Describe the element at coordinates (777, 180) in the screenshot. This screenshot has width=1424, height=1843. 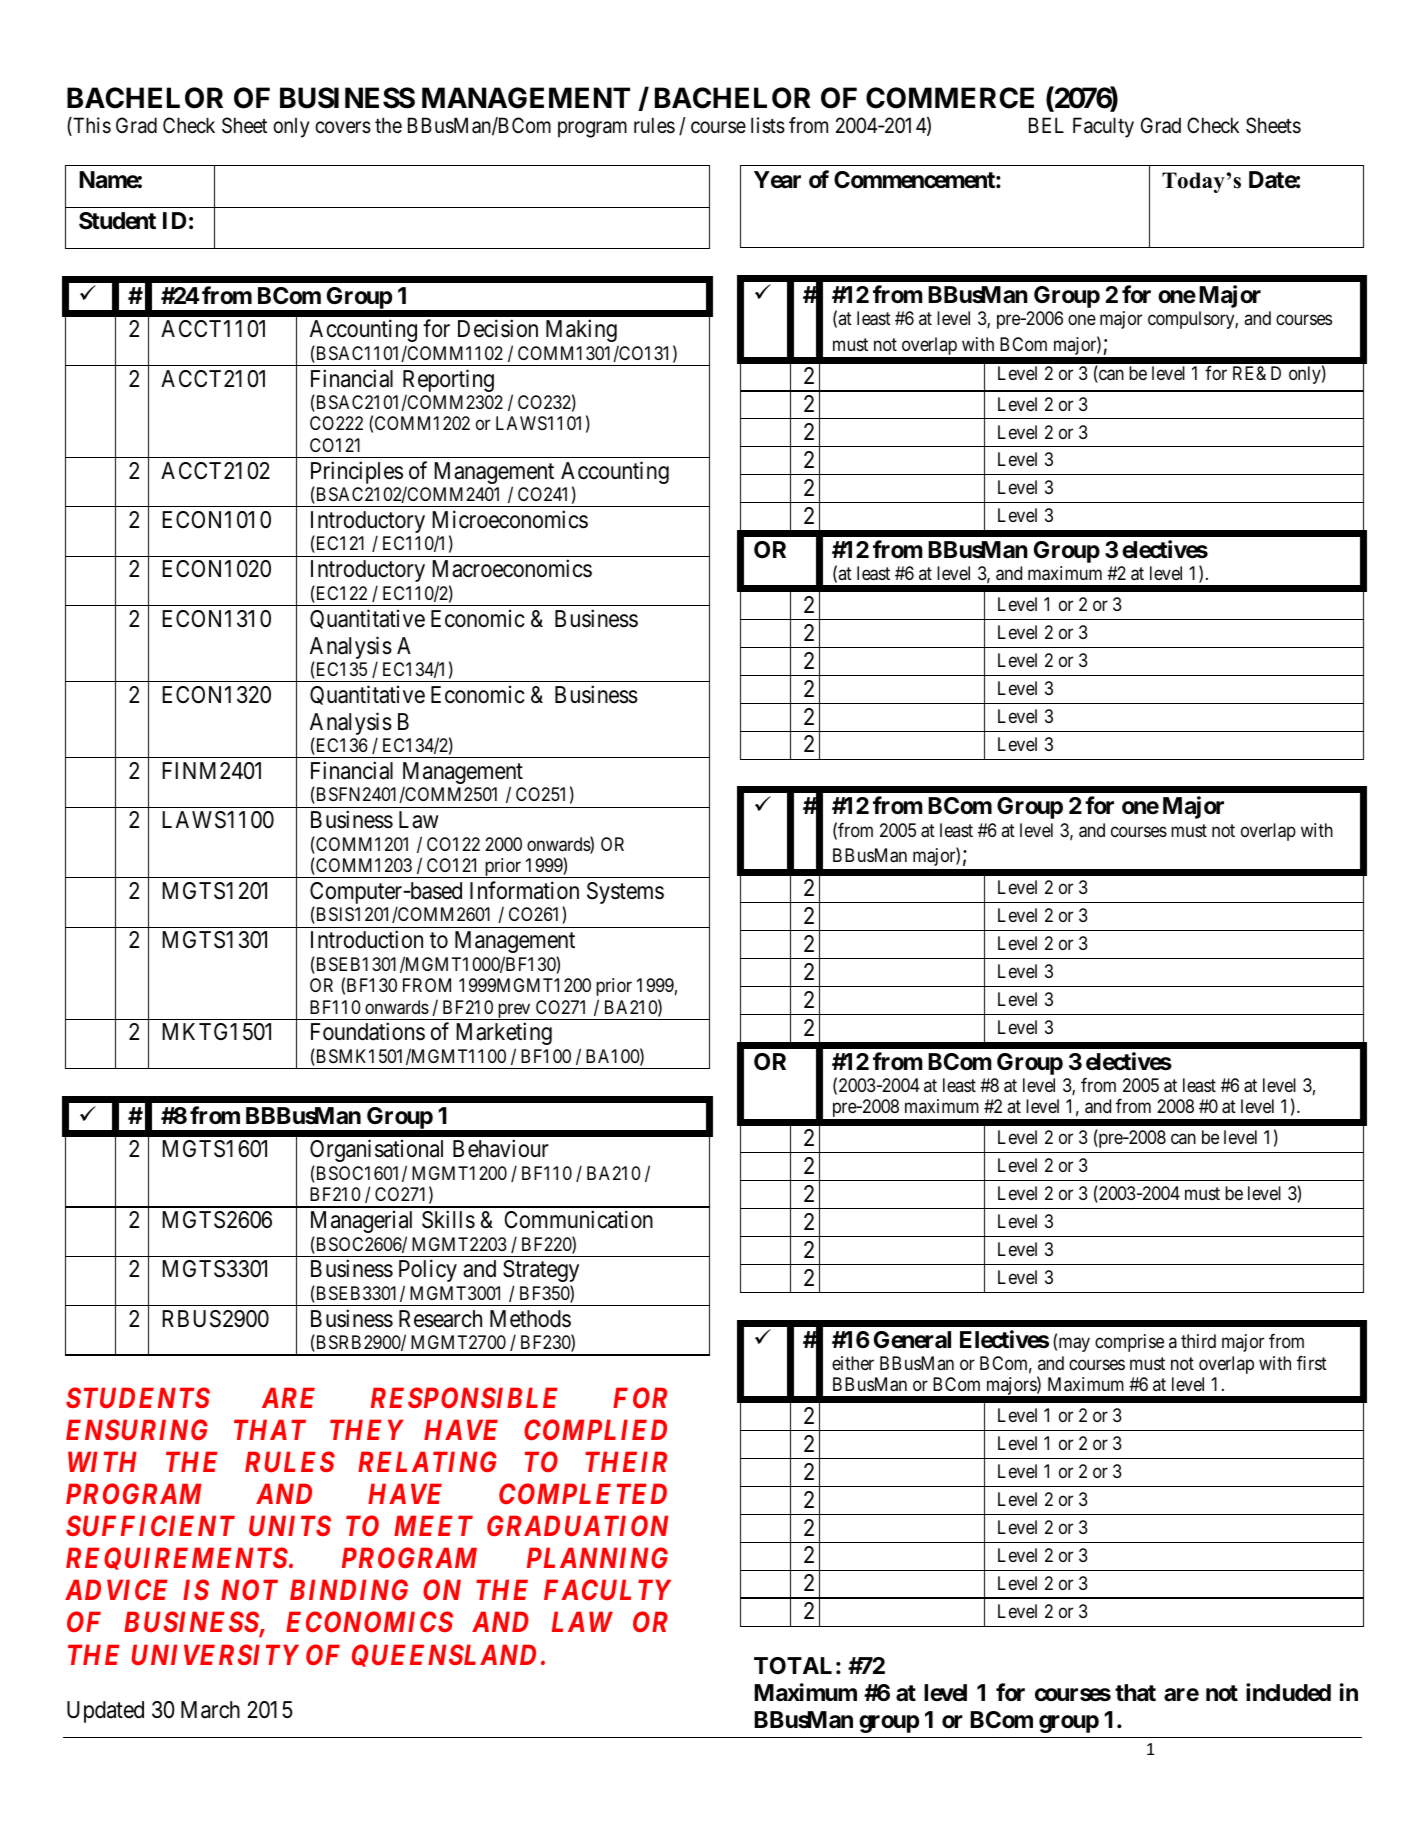
I see `Year` at that location.
